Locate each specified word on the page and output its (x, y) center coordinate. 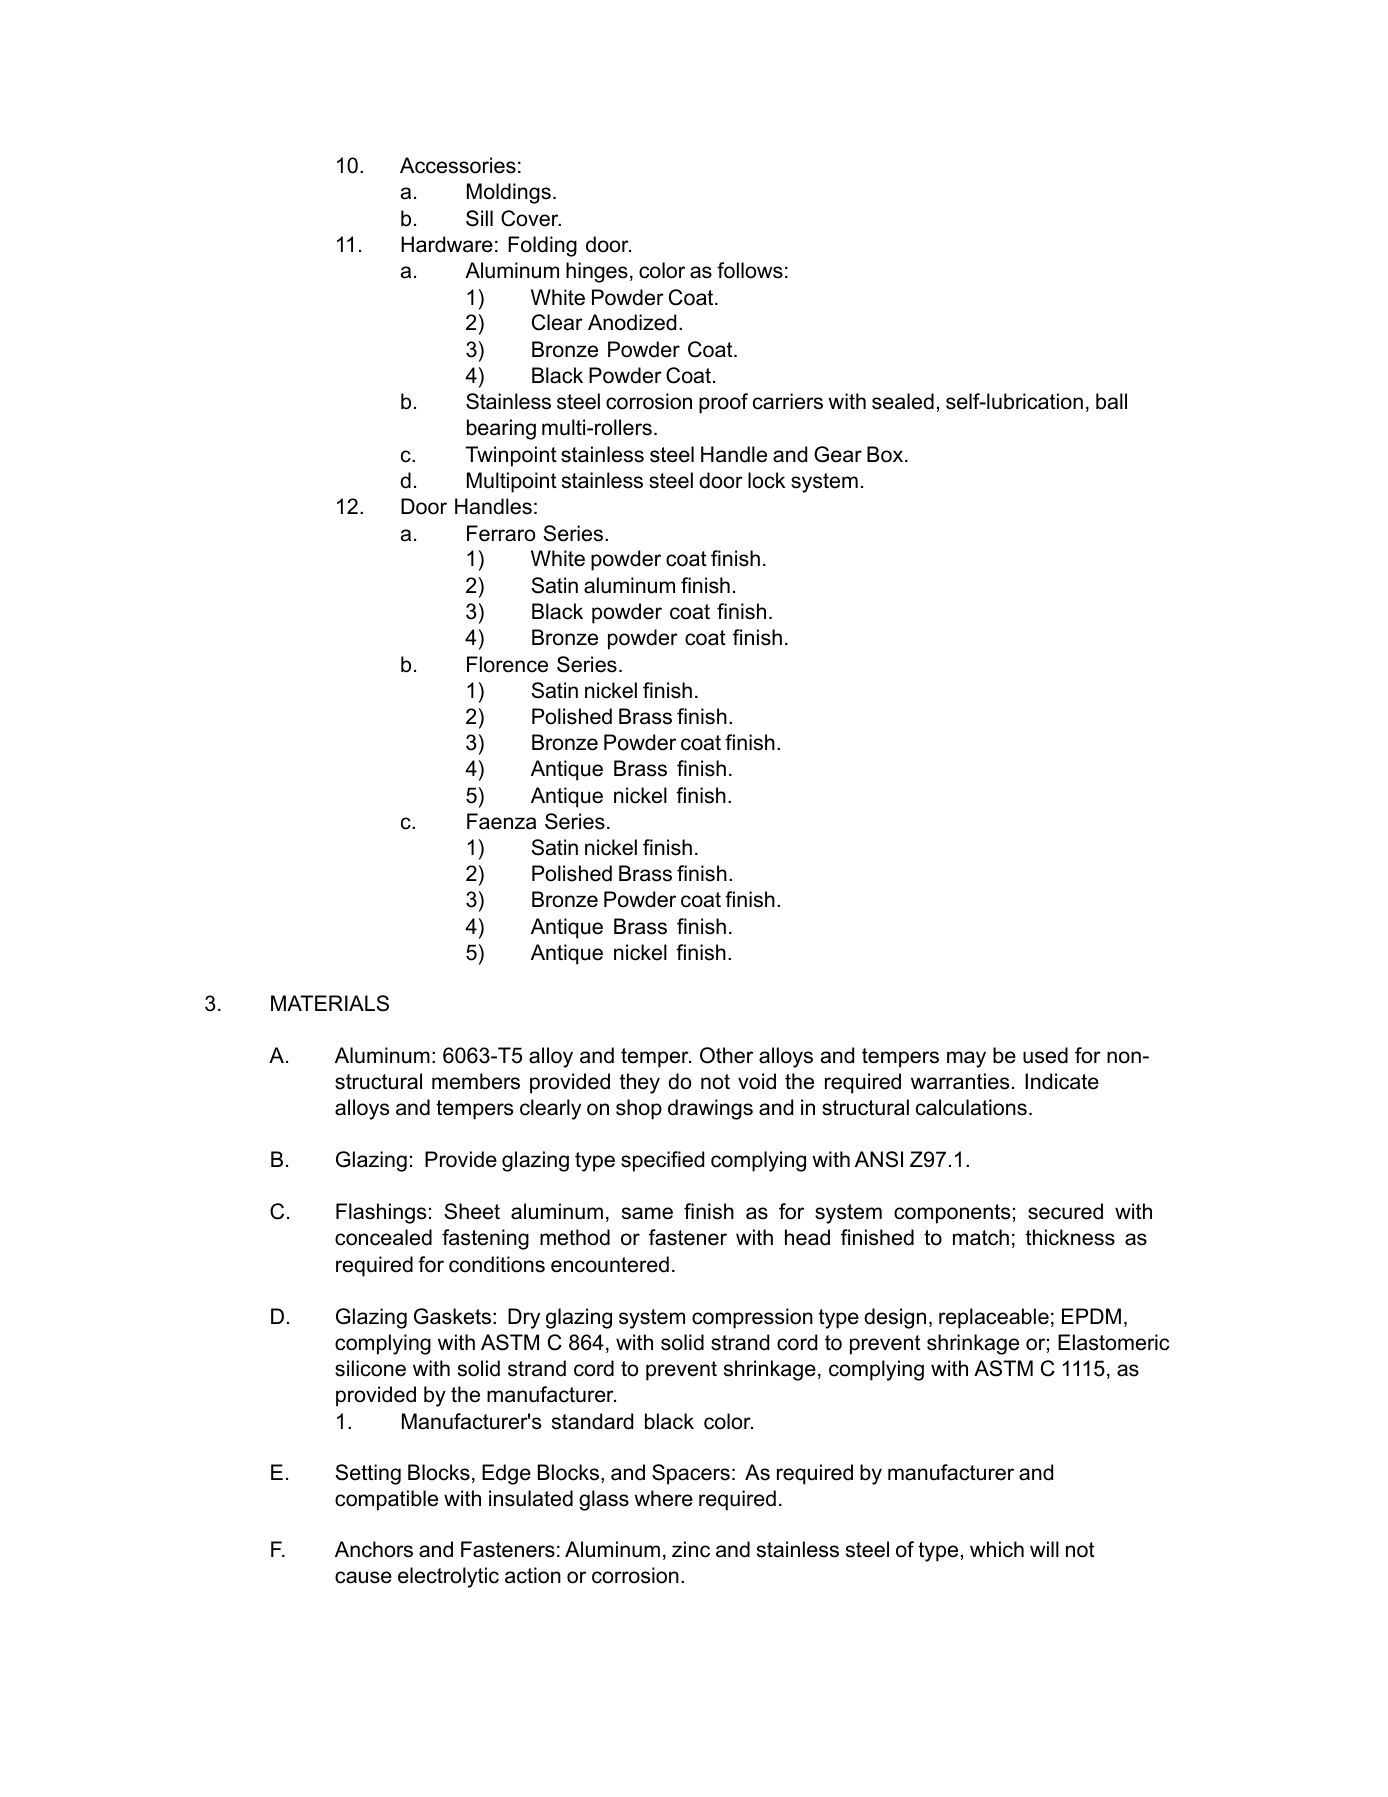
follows (750, 270)
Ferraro (501, 533)
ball (1111, 401)
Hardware (447, 244)
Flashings (381, 1213)
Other (726, 1055)
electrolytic (448, 1577)
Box (886, 454)
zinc (691, 1549)
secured (1065, 1211)
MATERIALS (330, 1003)
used (1045, 1055)
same (647, 1213)
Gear (838, 454)
